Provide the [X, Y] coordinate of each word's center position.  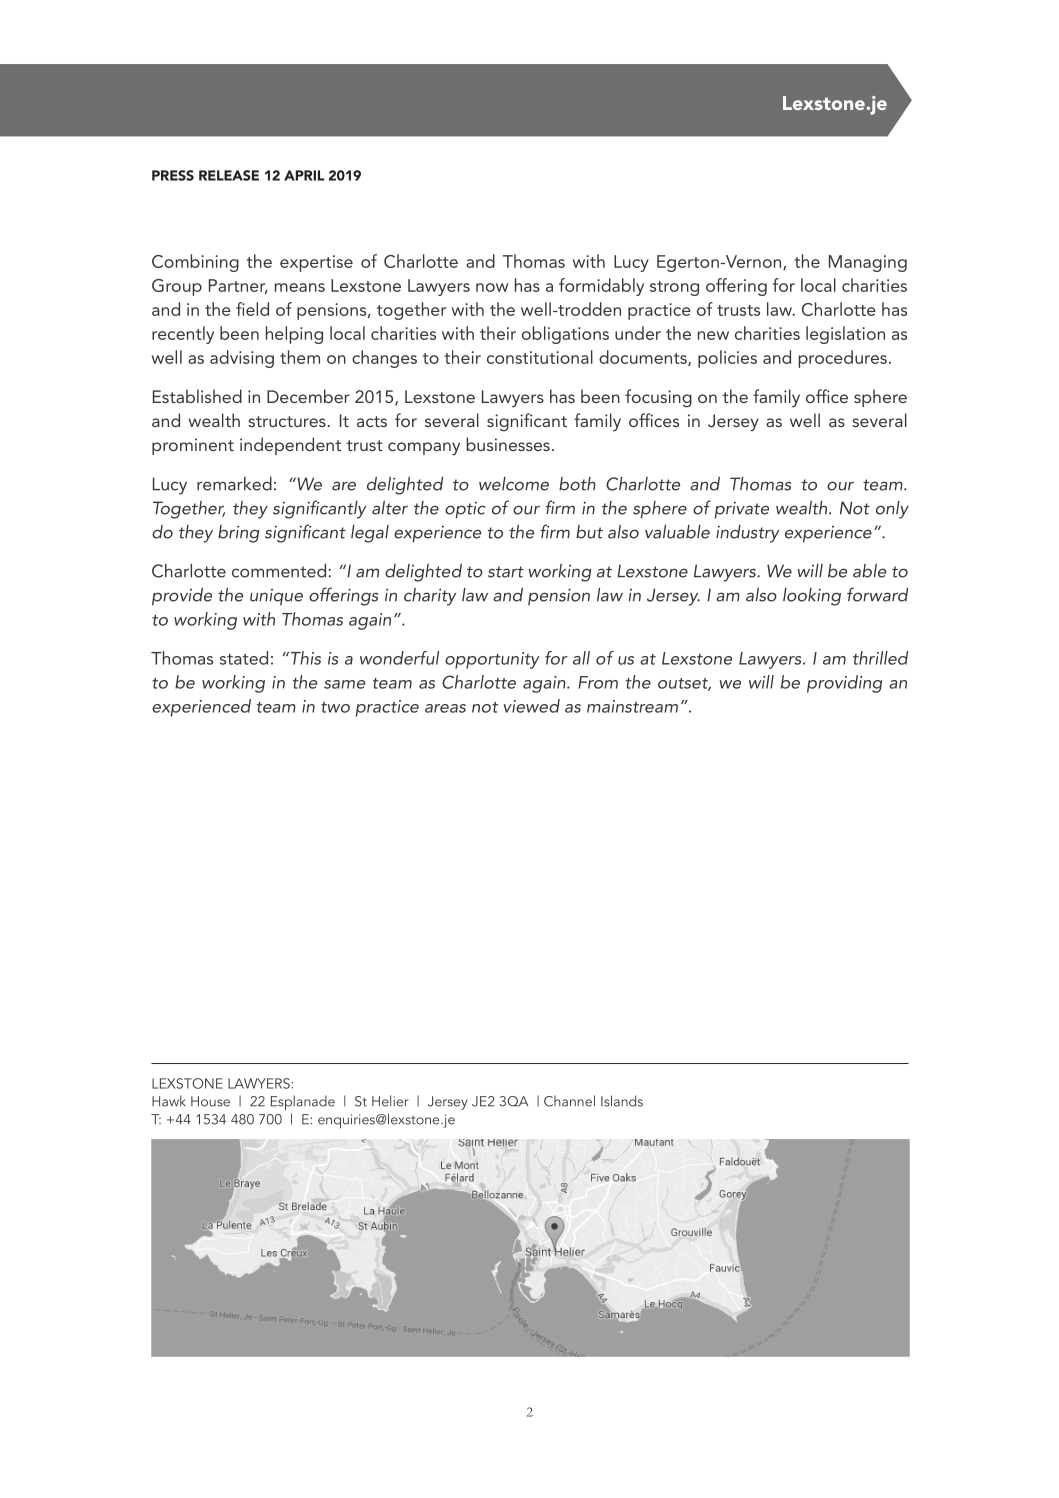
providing [844, 684]
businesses [508, 444]
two [335, 707]
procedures [842, 359]
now [492, 287]
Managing [868, 263]
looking [812, 597]
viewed [531, 706]
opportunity [492, 660]
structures [287, 421]
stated [244, 658]
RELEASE [229, 175]
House [210, 1101]
